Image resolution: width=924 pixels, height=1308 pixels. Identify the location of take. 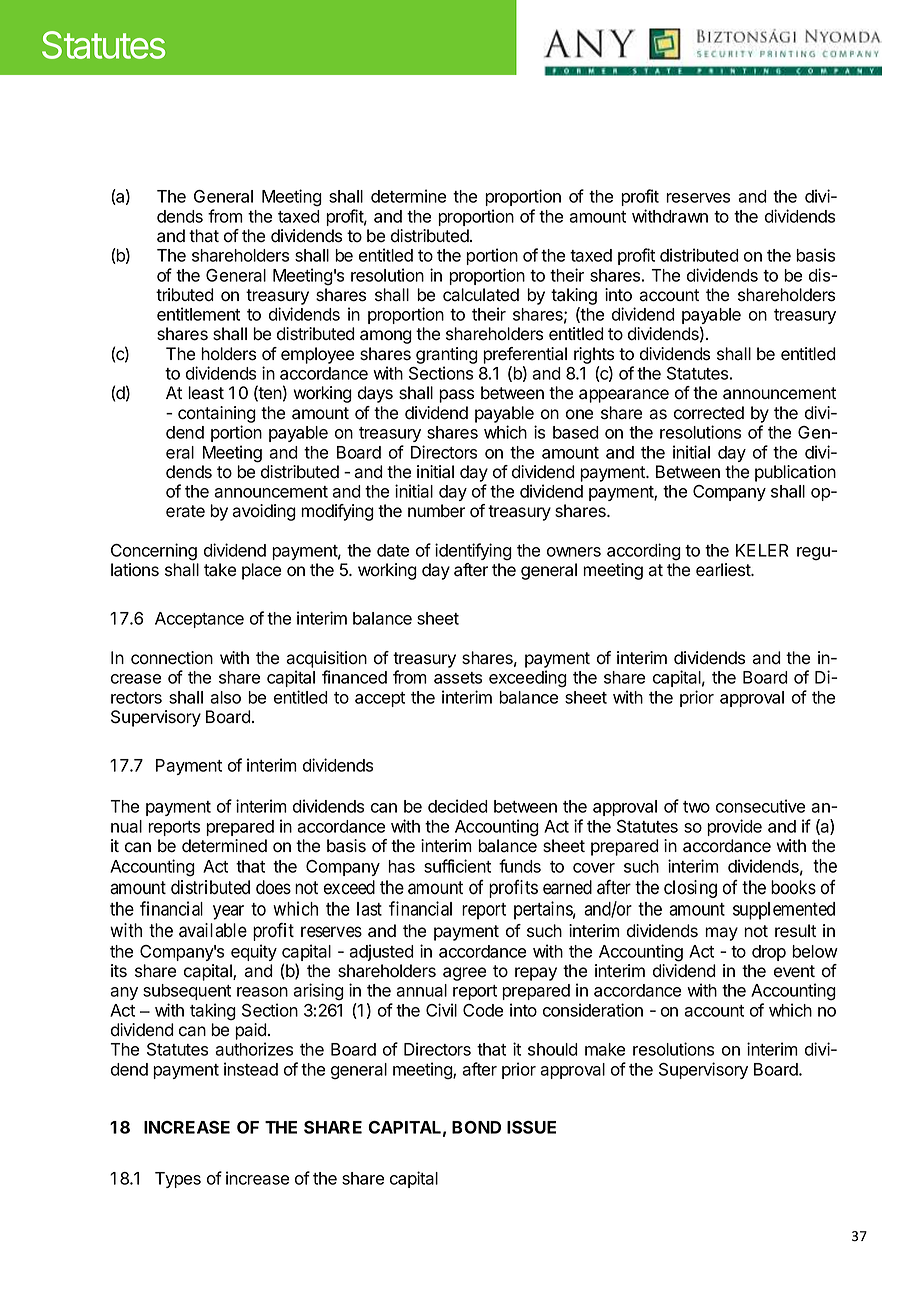
(220, 570).
